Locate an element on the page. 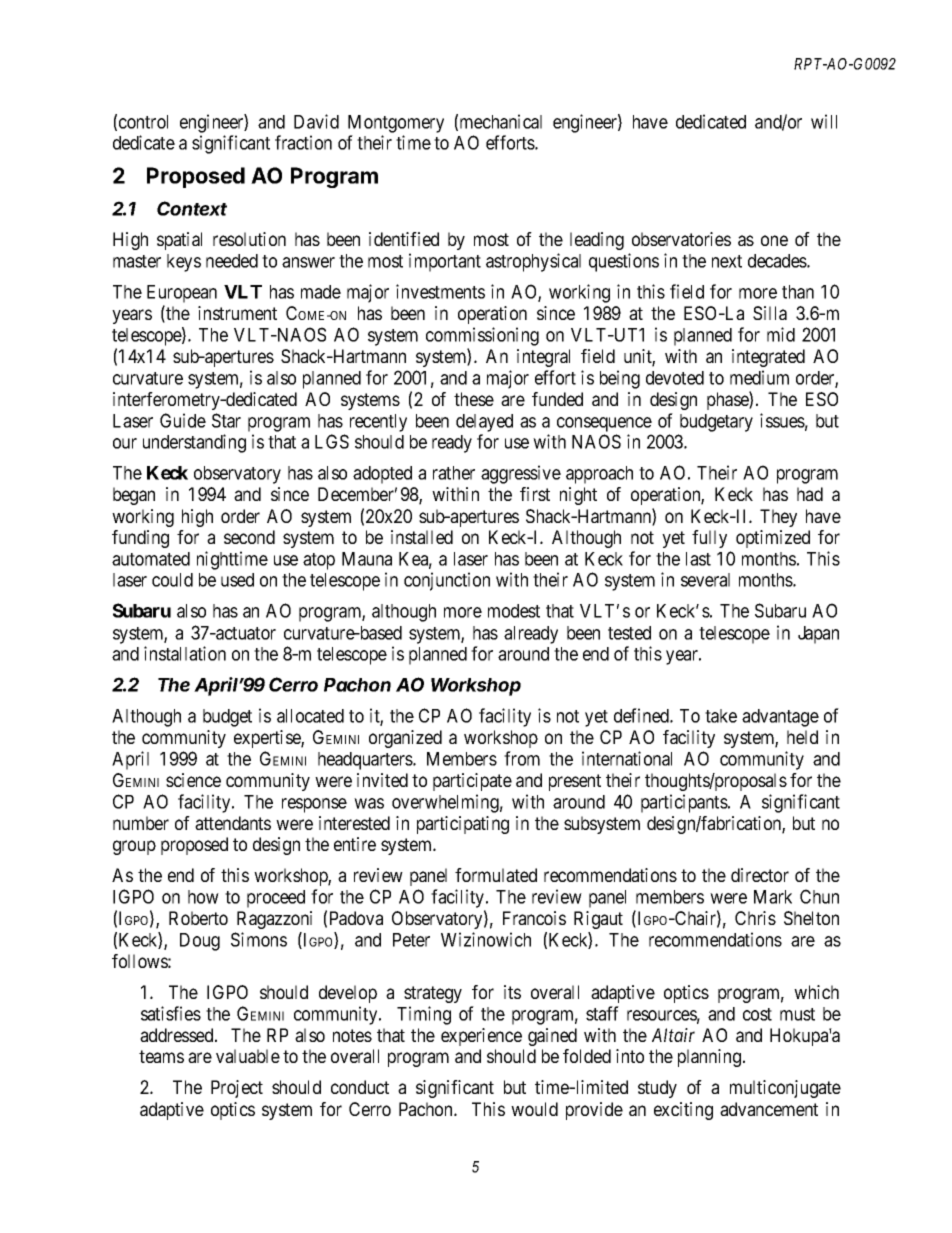 This document has height=1233, width=952. Star is located at coordinates (226, 420).
